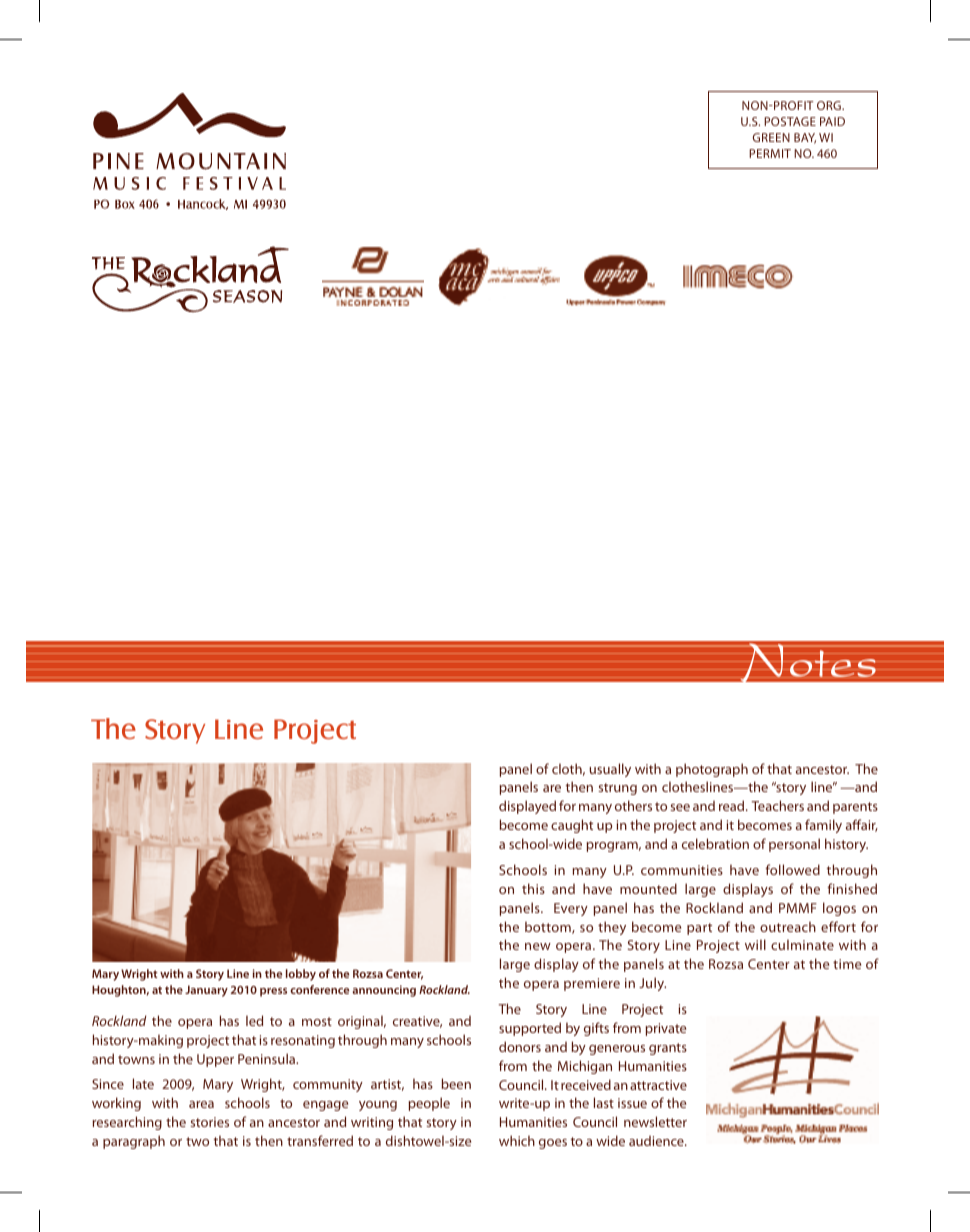  What do you see at coordinates (201, 1104) in the page?
I see `area` at bounding box center [201, 1104].
